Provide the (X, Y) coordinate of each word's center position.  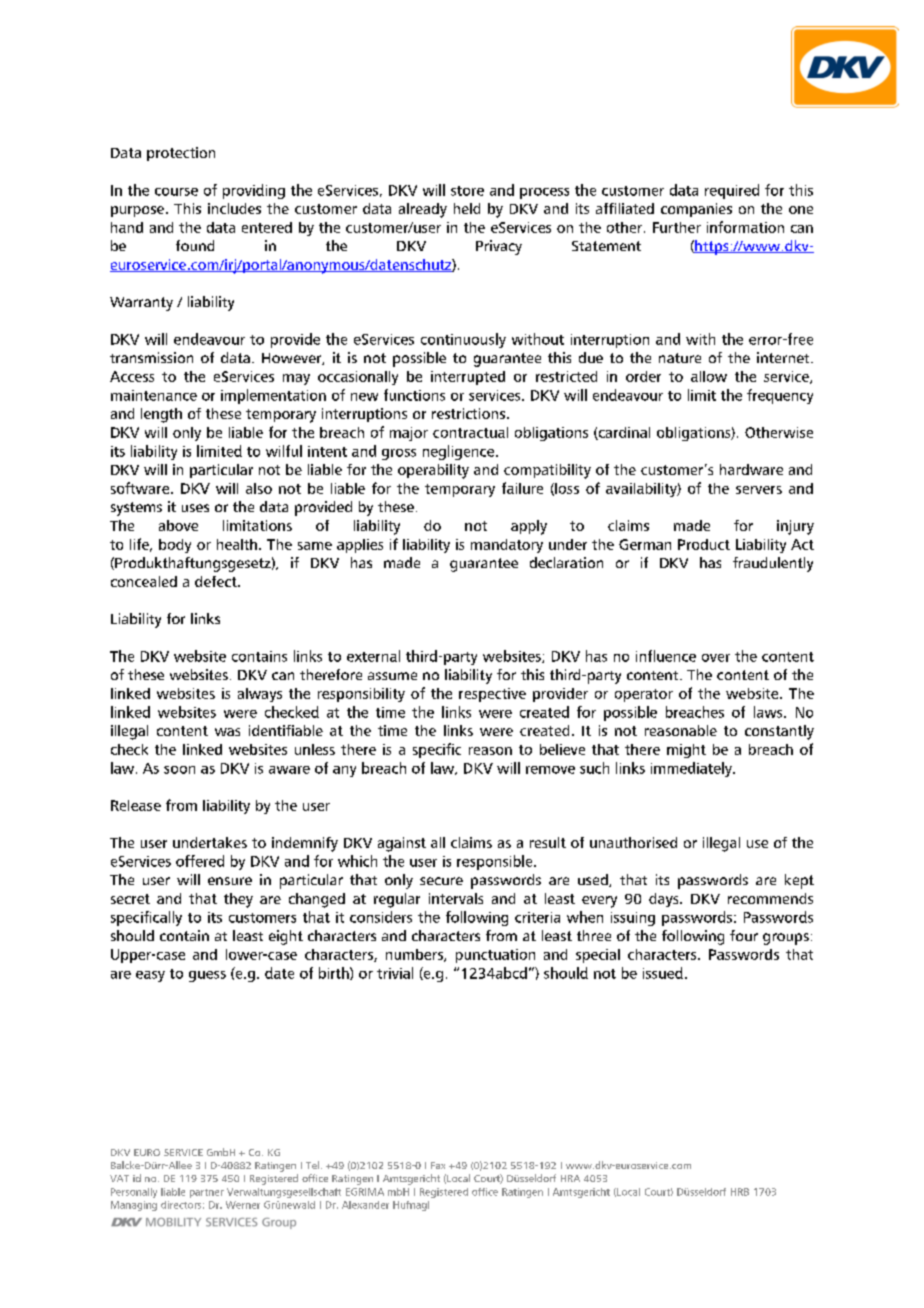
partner (207, 1193)
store (467, 191)
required (732, 191)
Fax (438, 1165)
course (176, 192)
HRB (740, 1192)
